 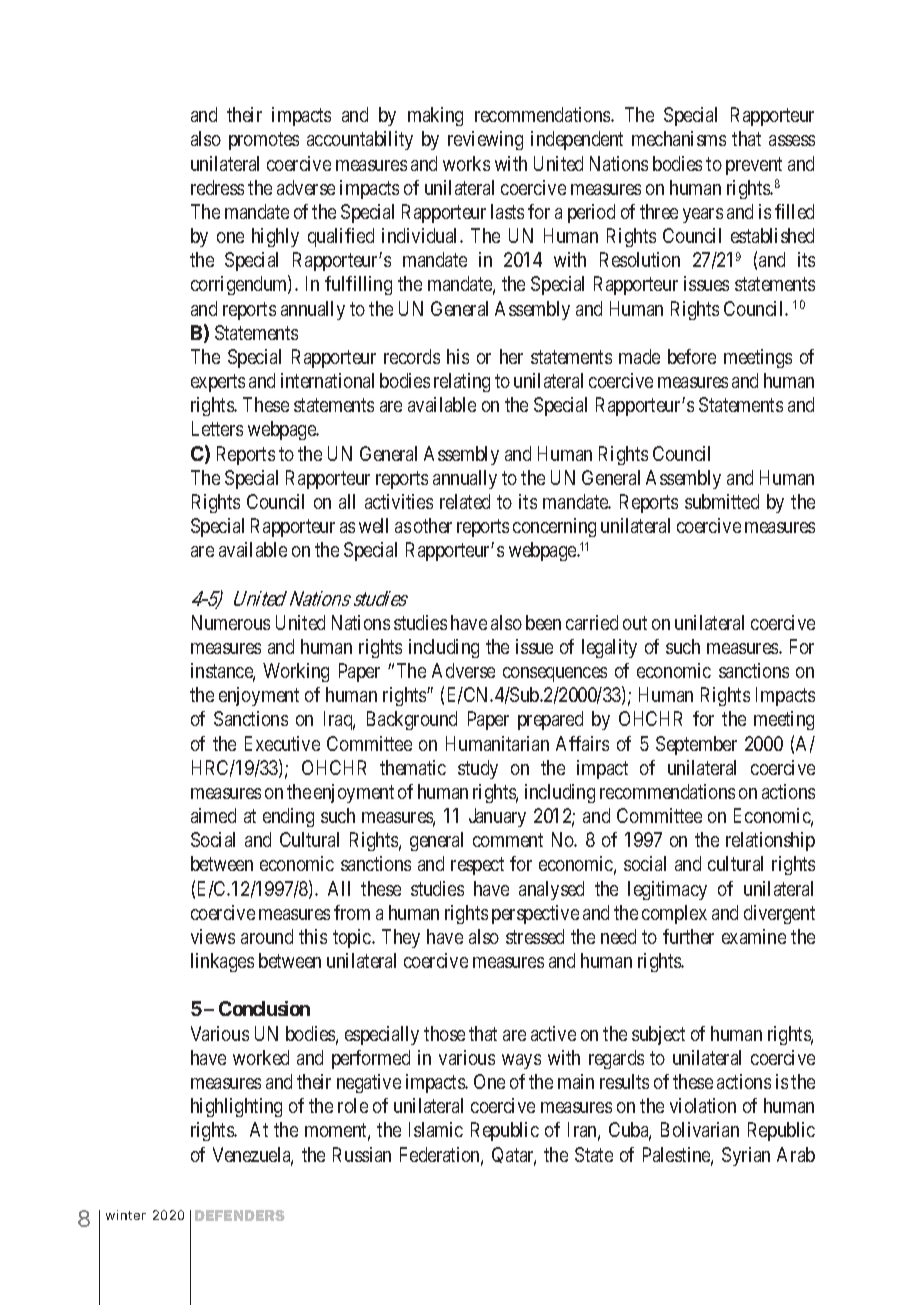 I want to click on redress, so click(x=217, y=187).
